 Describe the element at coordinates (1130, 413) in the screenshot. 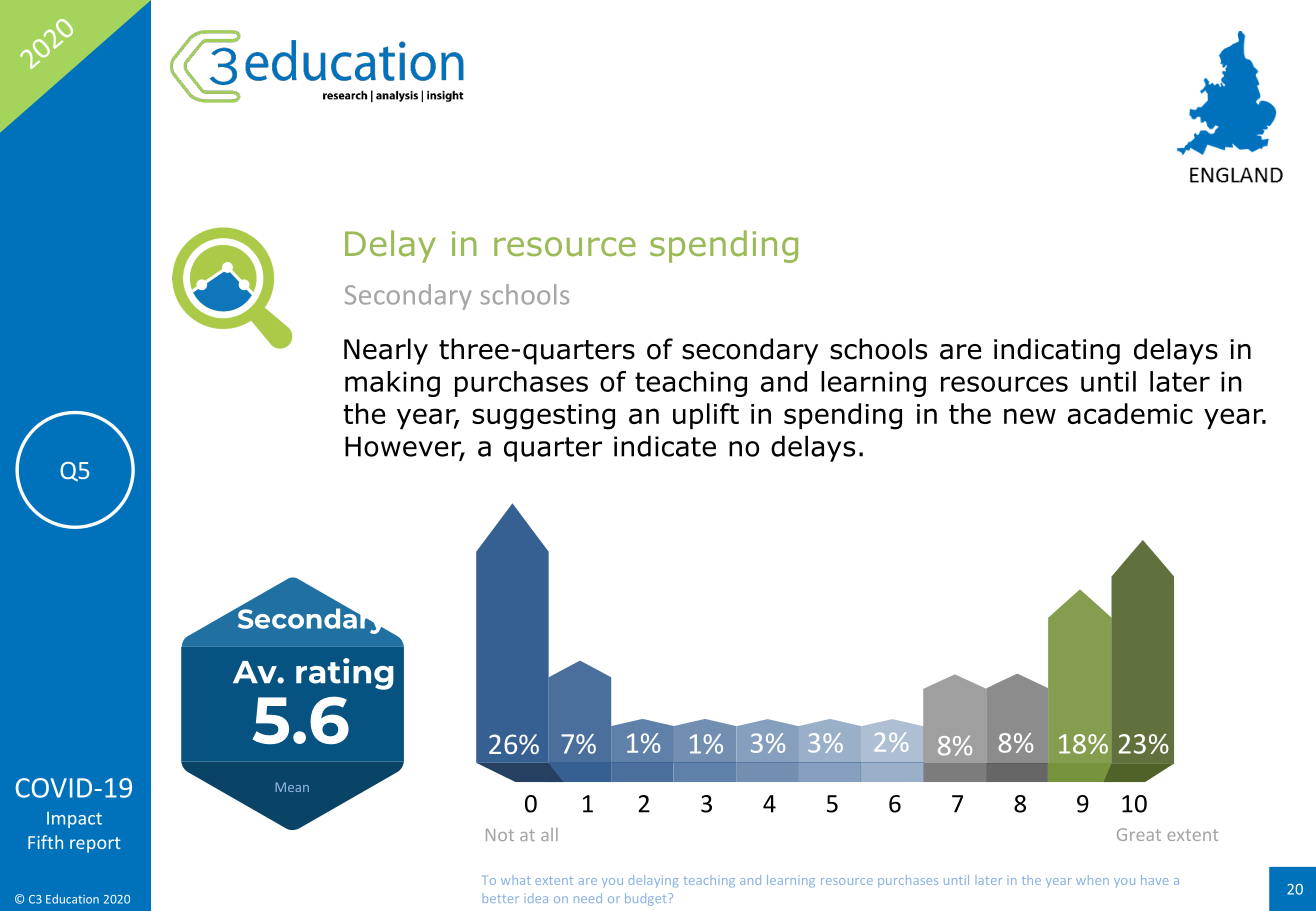

I see `academic` at that location.
